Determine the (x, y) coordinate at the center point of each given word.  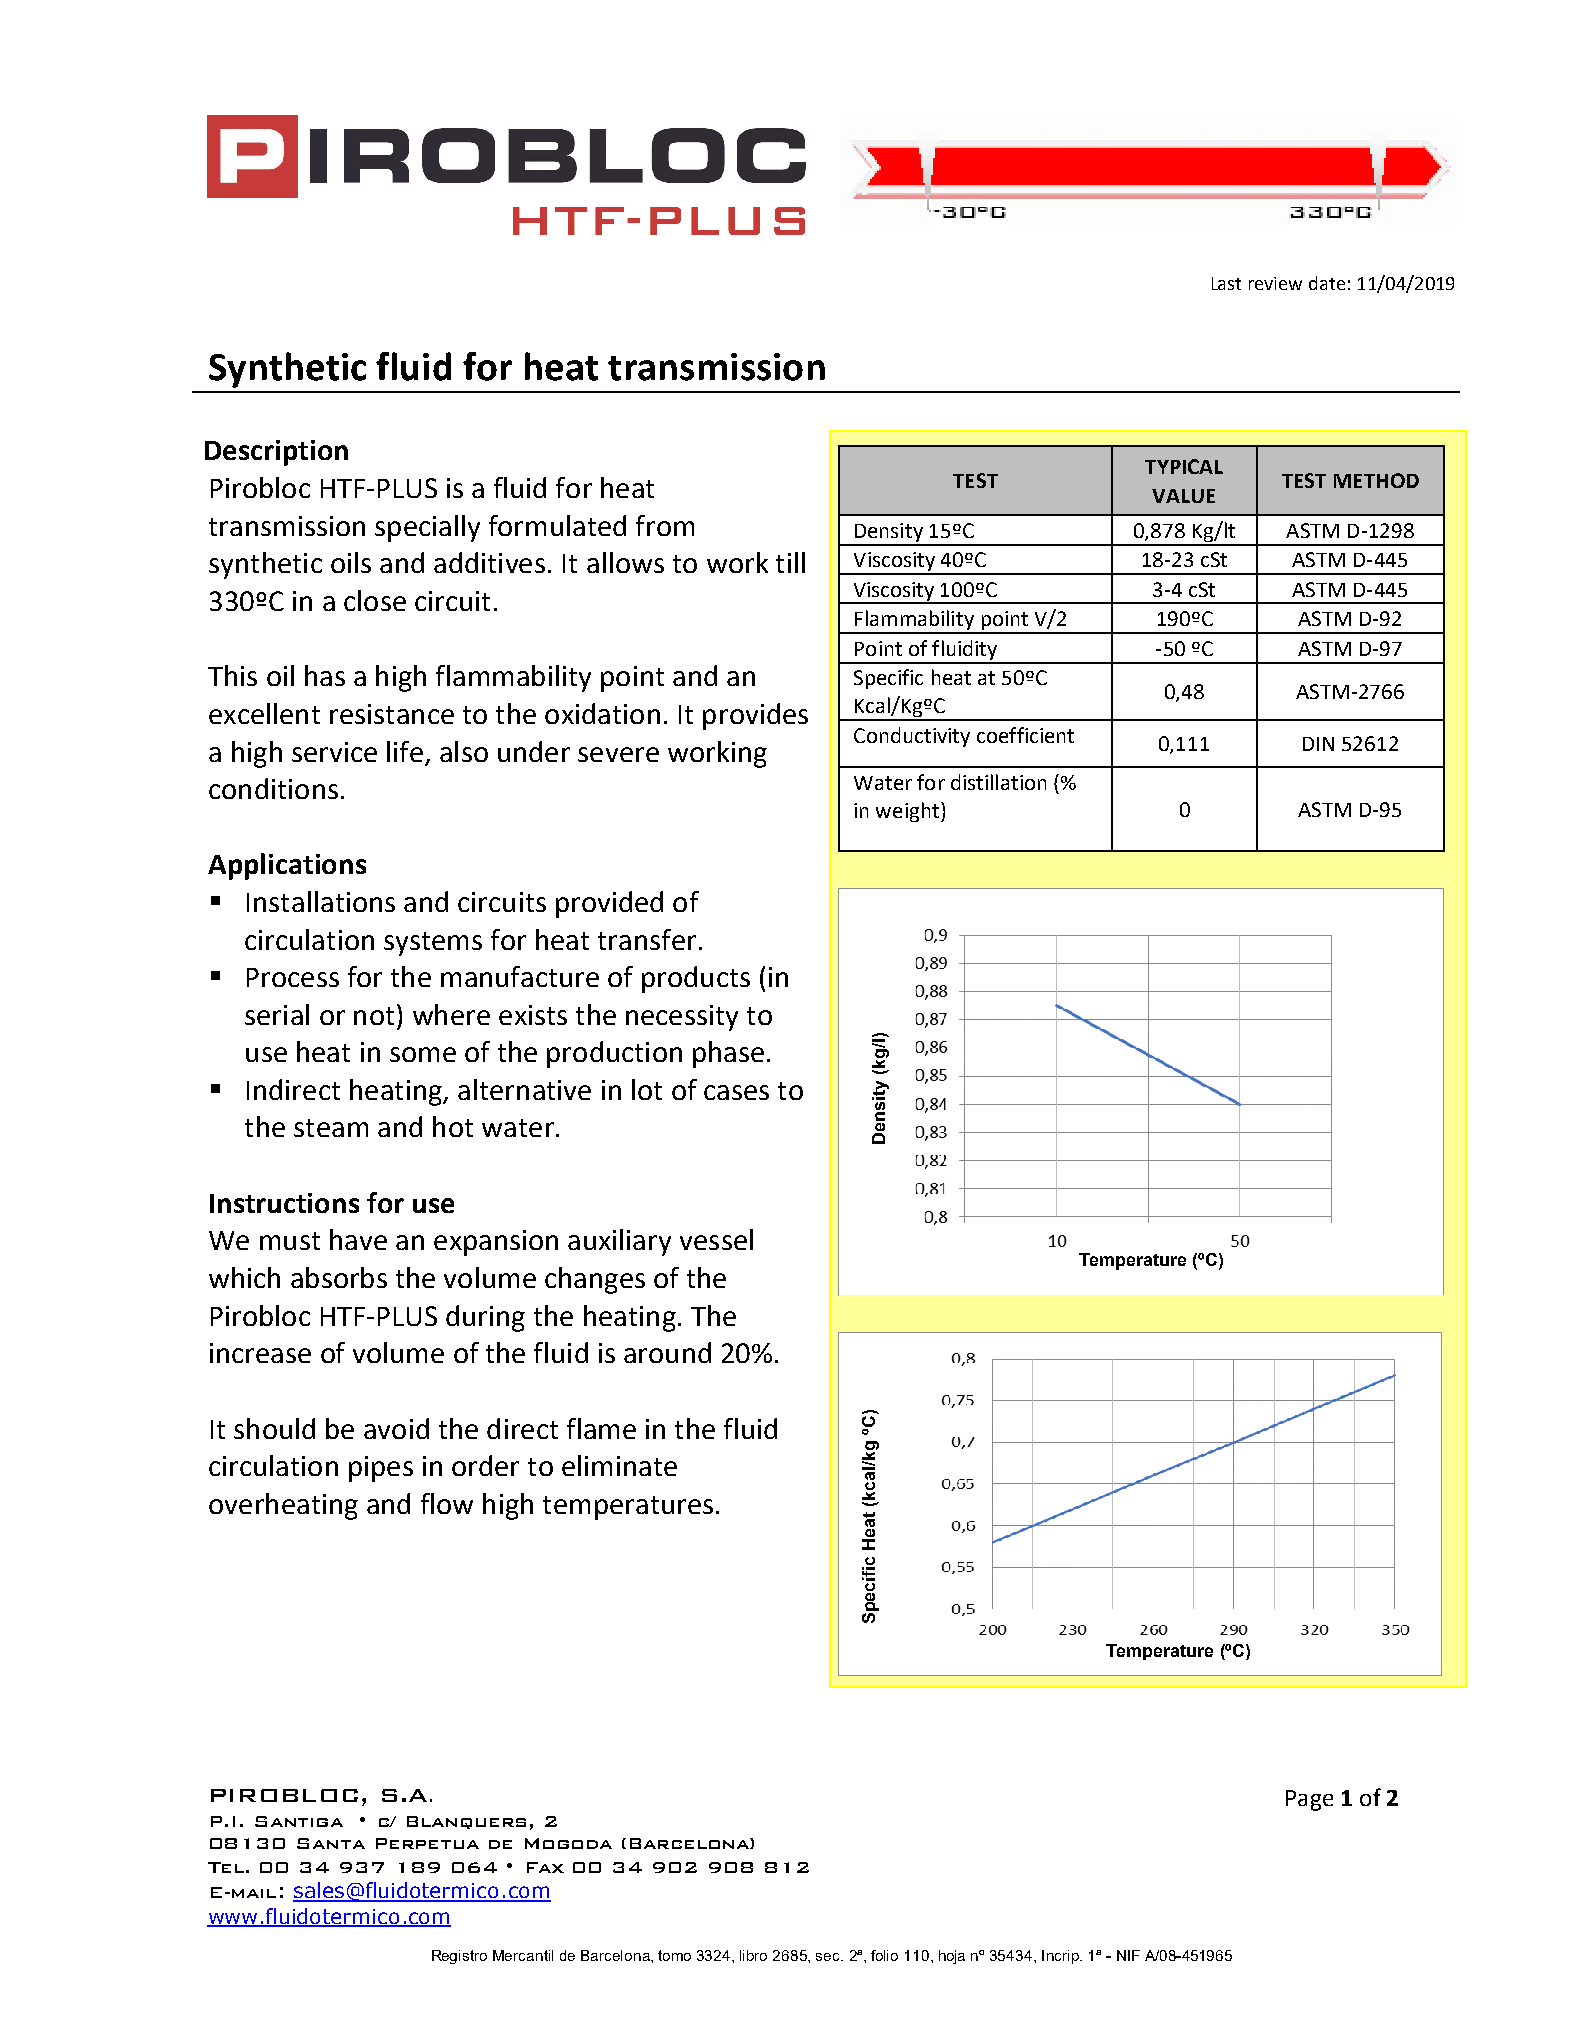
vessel (716, 1239)
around (667, 1352)
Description (276, 453)
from (665, 525)
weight (909, 812)
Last (1226, 283)
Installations (321, 901)
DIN (1318, 744)
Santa (331, 1843)
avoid (396, 1428)
